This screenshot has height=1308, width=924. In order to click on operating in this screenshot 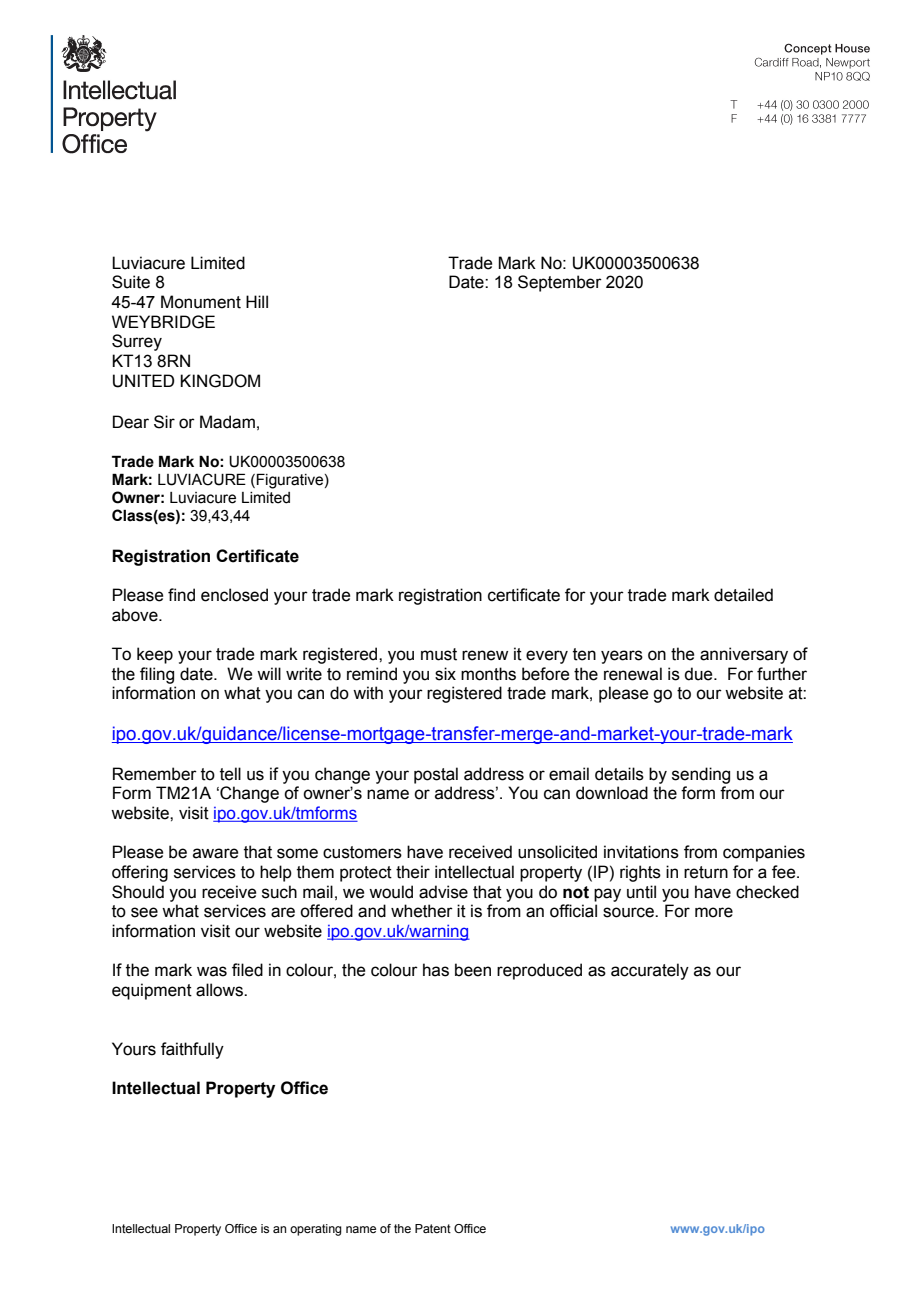, I will do `click(316, 1230)`.
